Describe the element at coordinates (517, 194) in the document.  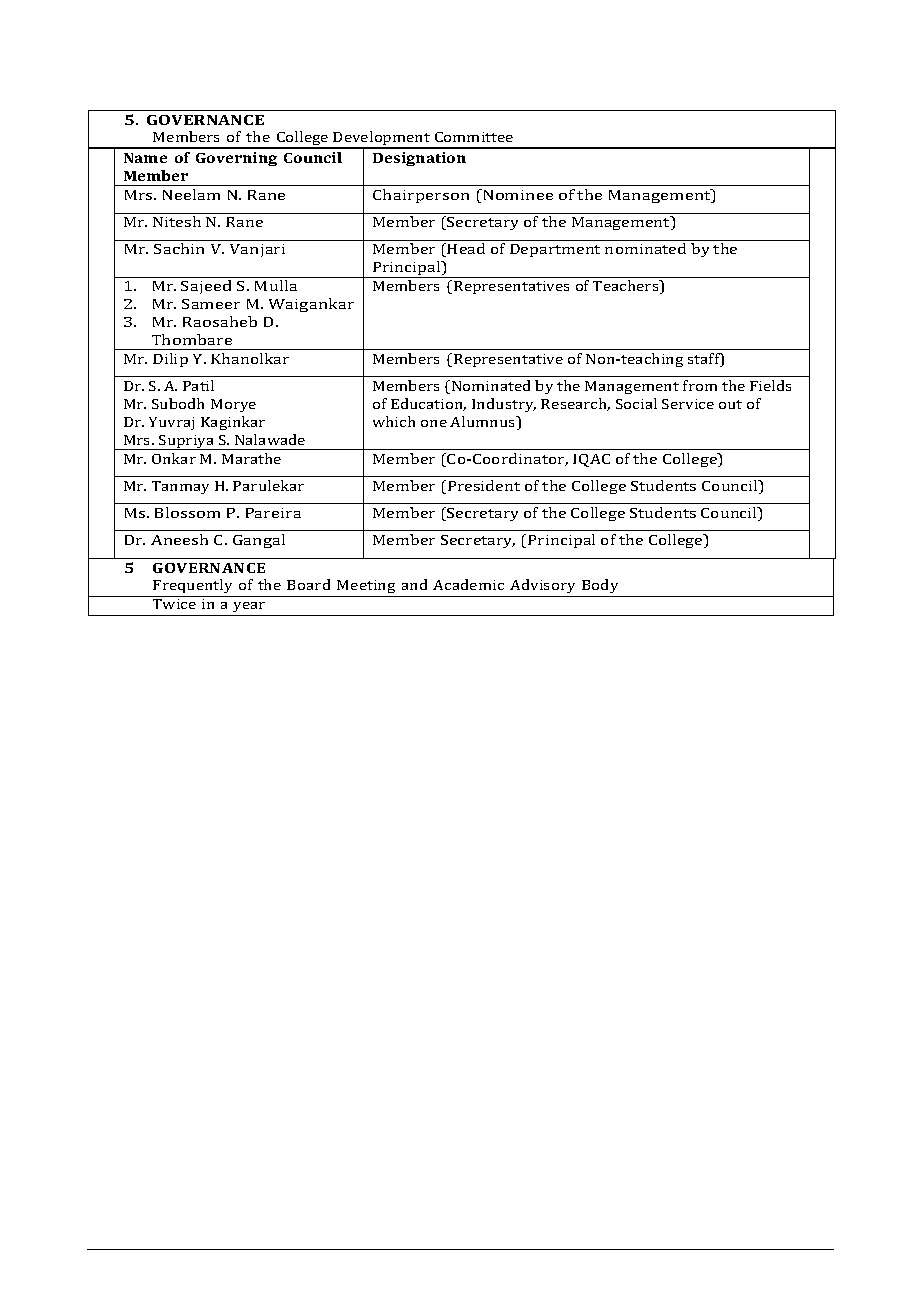
I see `Nominee` at that location.
